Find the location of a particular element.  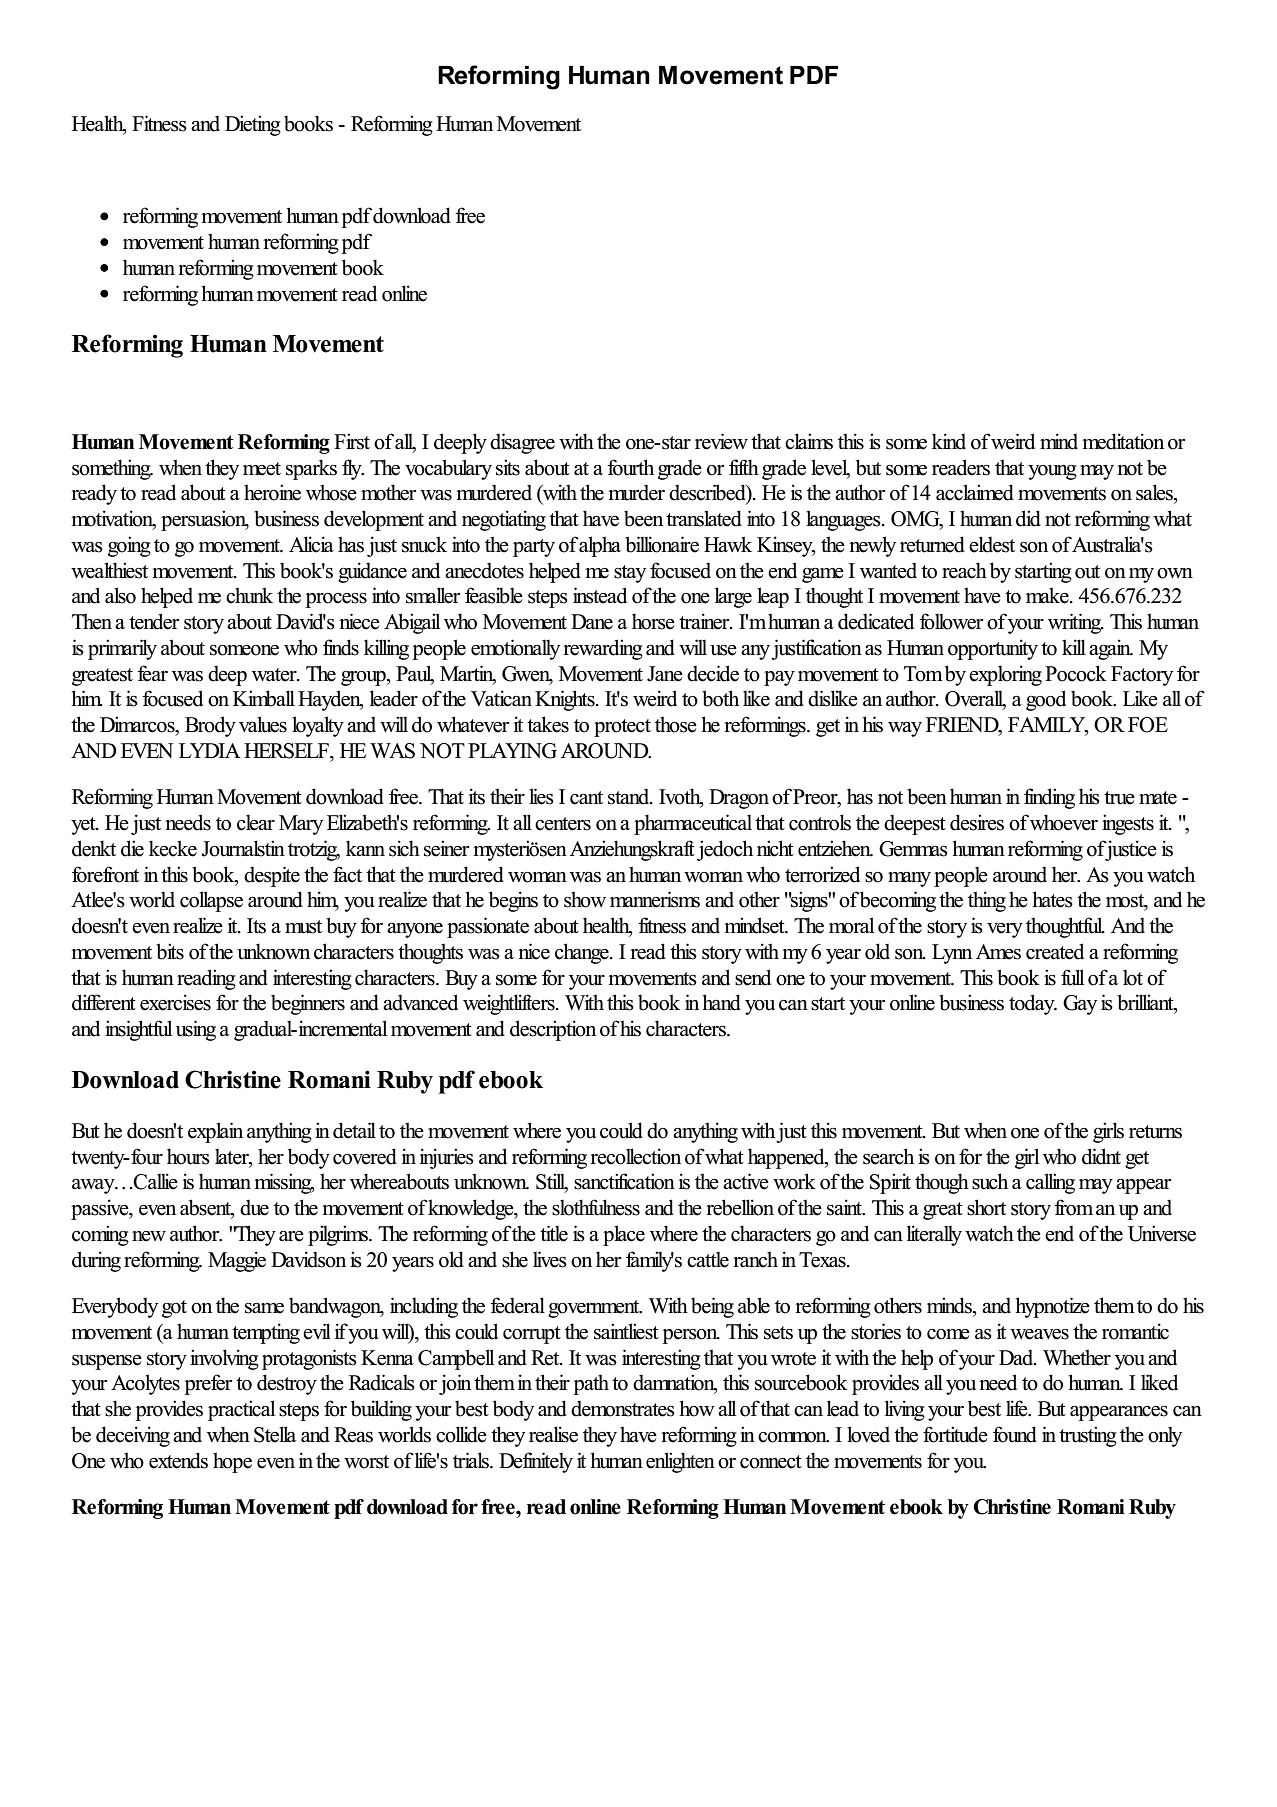

trusting is located at coordinates (1088, 1436).
